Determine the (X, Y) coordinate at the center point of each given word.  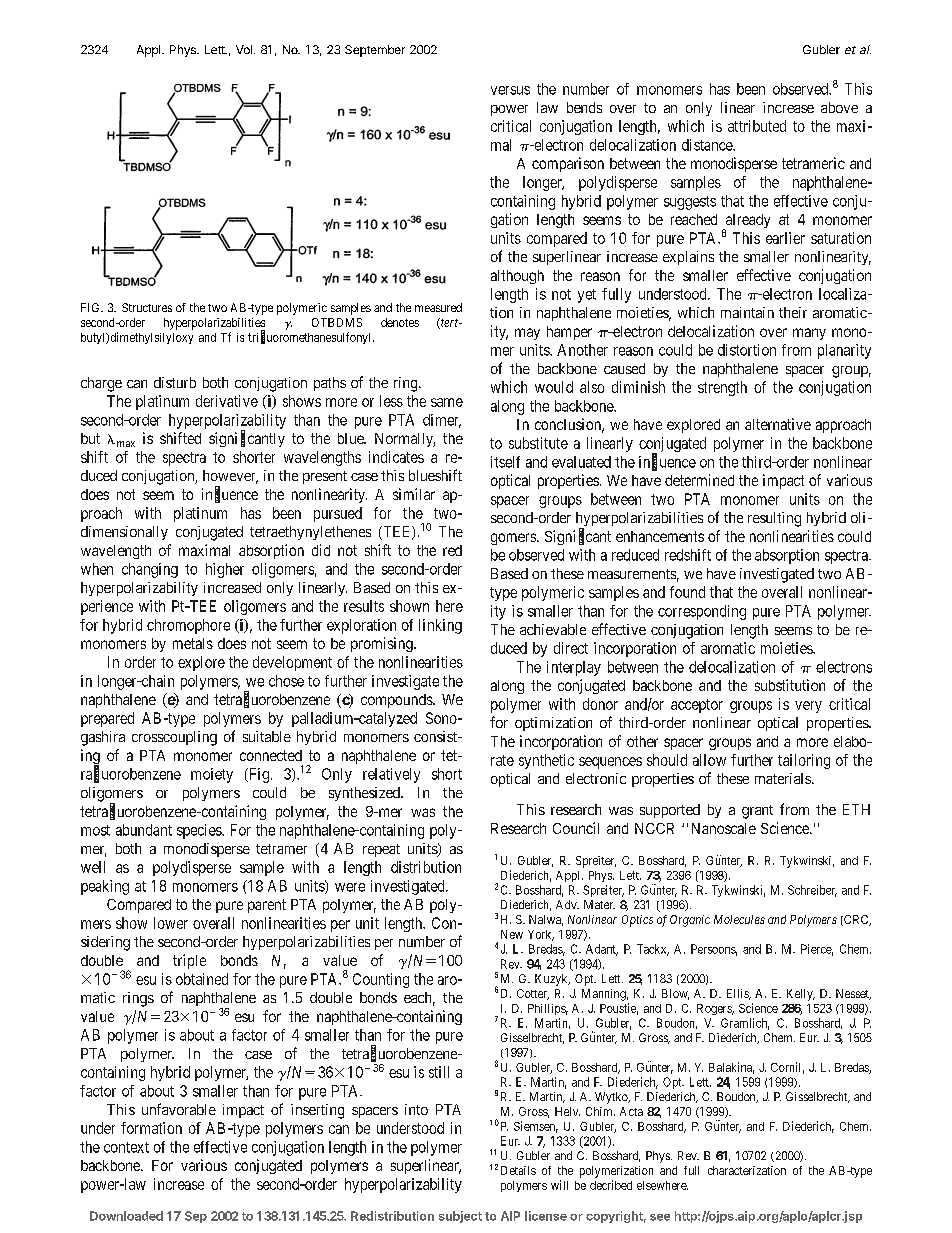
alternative (778, 424)
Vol (244, 49)
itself (505, 462)
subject (460, 1217)
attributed (757, 126)
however (230, 477)
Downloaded (126, 1216)
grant (757, 812)
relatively (391, 775)
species (200, 831)
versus (510, 90)
